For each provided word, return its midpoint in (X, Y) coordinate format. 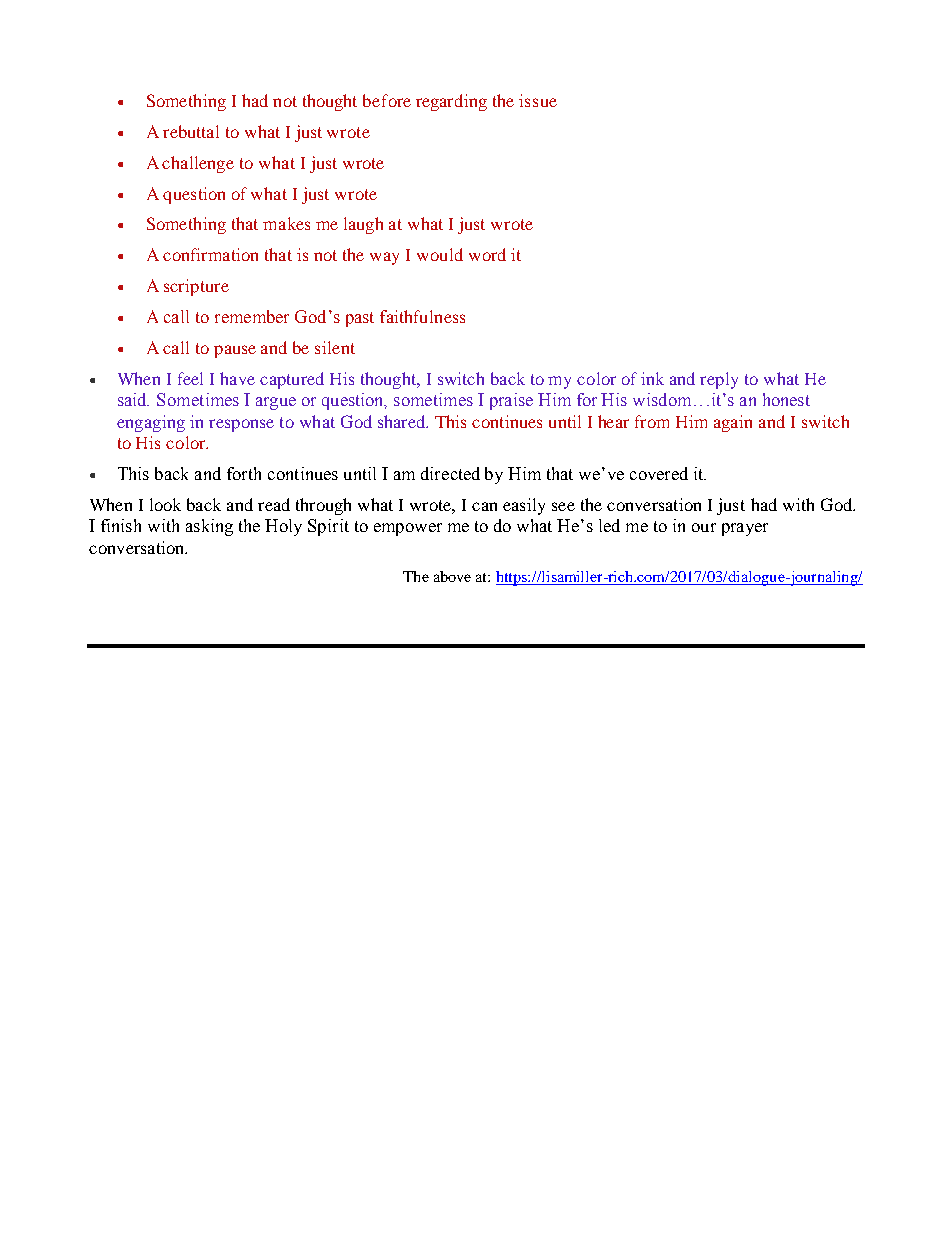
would (440, 254)
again (733, 423)
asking (209, 527)
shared (402, 421)
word (487, 254)
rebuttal (191, 131)
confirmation (210, 254)
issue (538, 100)
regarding (451, 102)
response (241, 425)
